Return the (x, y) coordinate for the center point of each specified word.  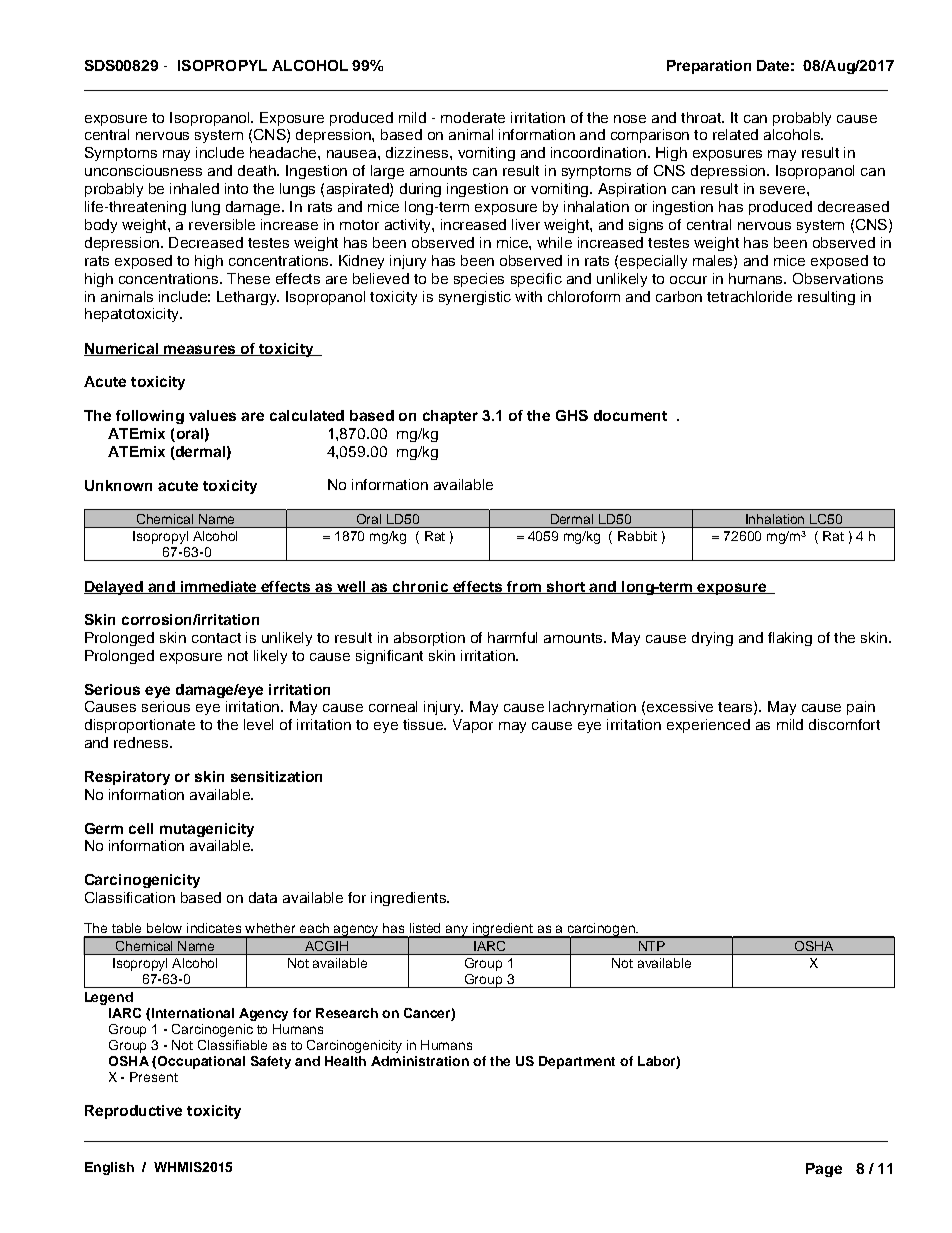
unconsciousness (143, 170)
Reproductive (133, 1112)
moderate (473, 117)
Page (824, 1170)
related (735, 134)
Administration (420, 1061)
